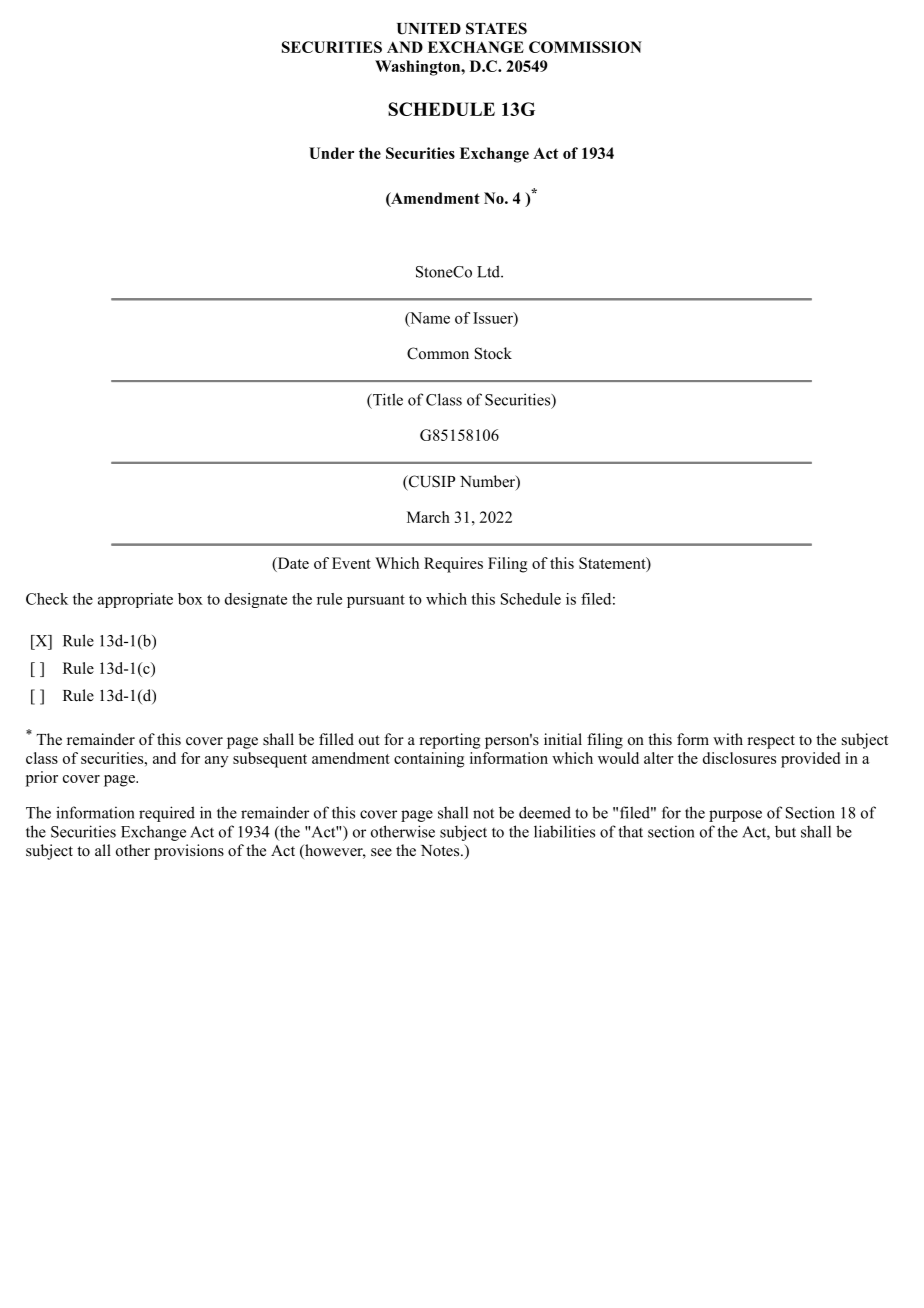 The image size is (924, 1308). What do you see at coordinates (728, 739) in the document?
I see `with` at bounding box center [728, 739].
